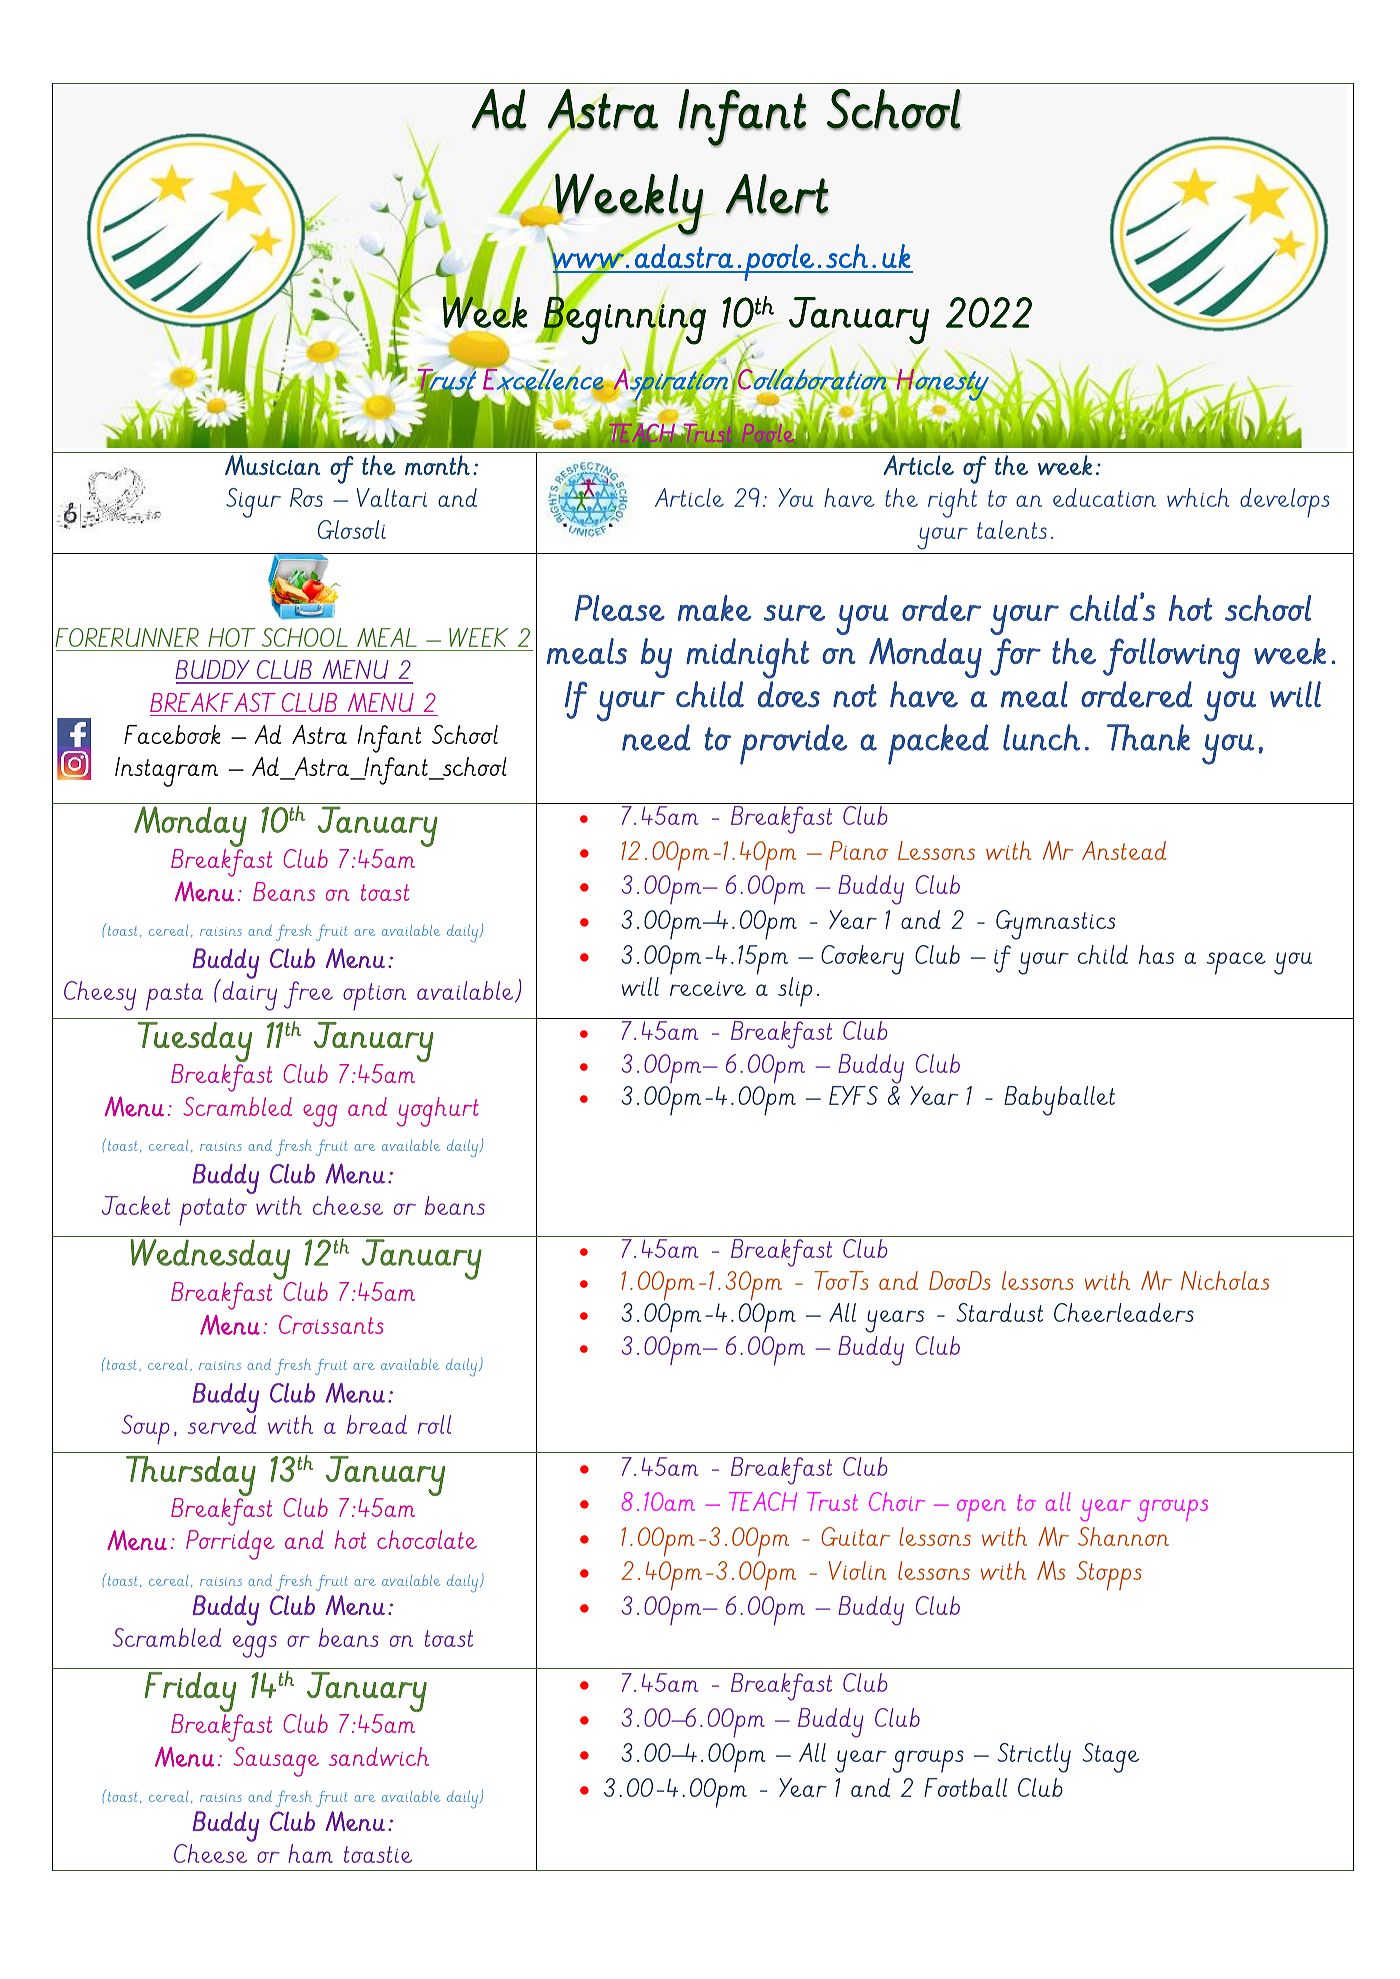 This screenshot has width=1400, height=1979. Describe the element at coordinates (1104, 497) in the screenshot. I see `education` at that location.
